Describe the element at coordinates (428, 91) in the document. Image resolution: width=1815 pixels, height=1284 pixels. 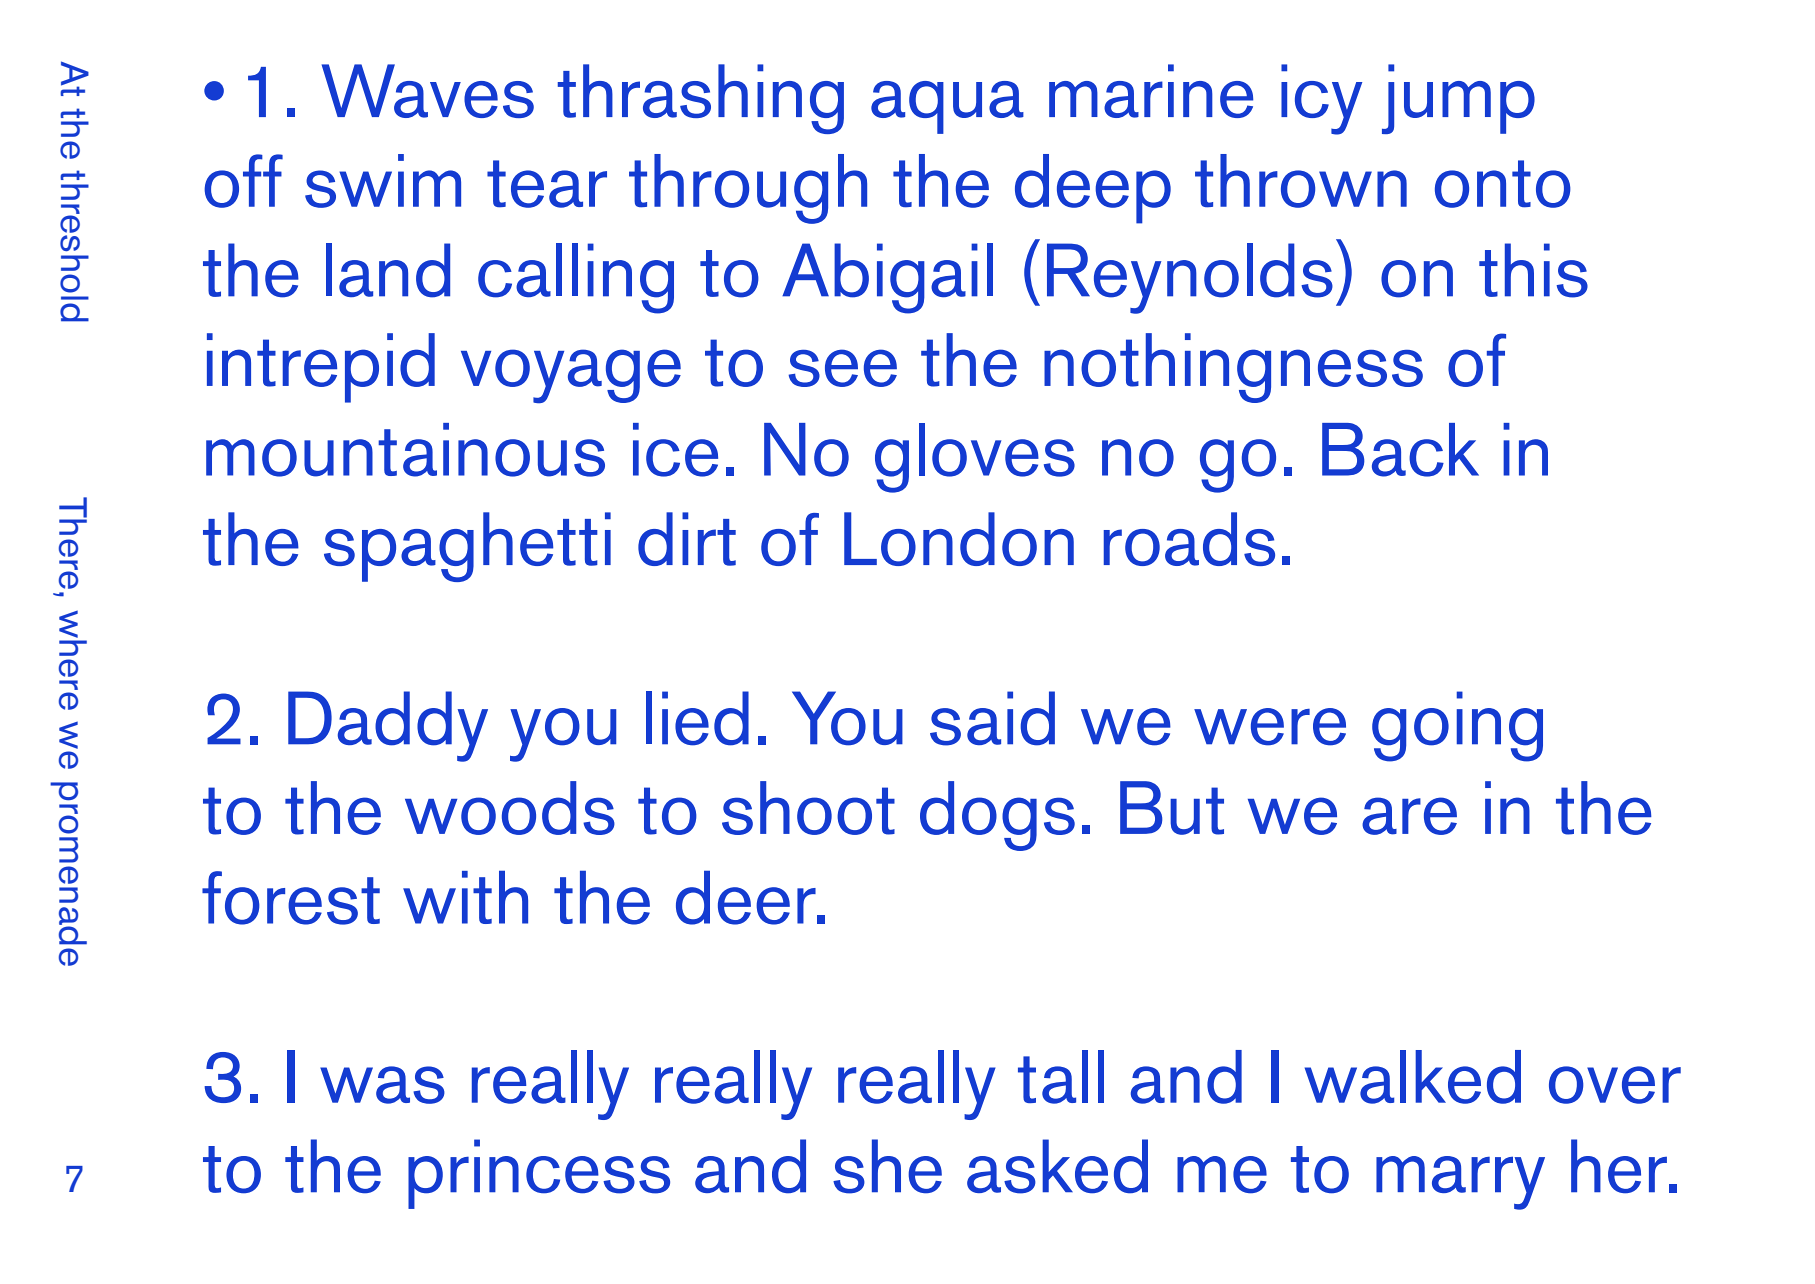
I see `Waves` at that location.
